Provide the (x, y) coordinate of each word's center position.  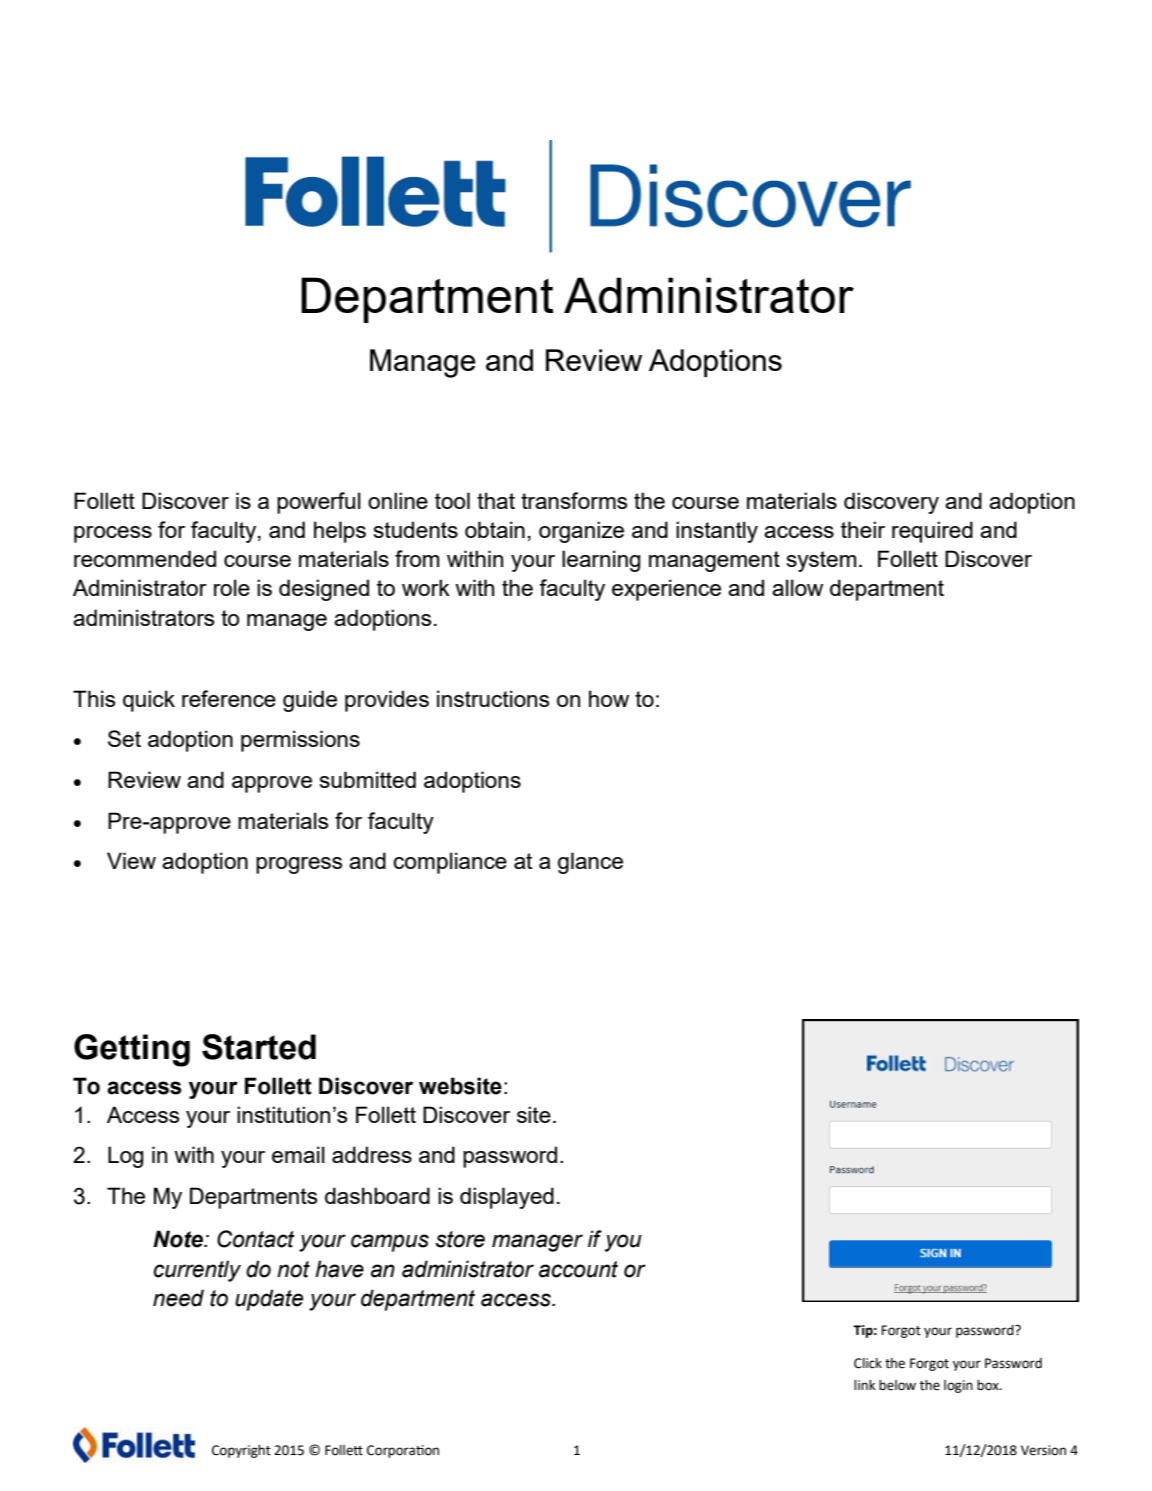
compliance (450, 863)
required (932, 532)
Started (259, 1047)
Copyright (241, 1451)
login (958, 1386)
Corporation (403, 1451)
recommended (145, 558)
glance (590, 863)
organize (581, 532)
